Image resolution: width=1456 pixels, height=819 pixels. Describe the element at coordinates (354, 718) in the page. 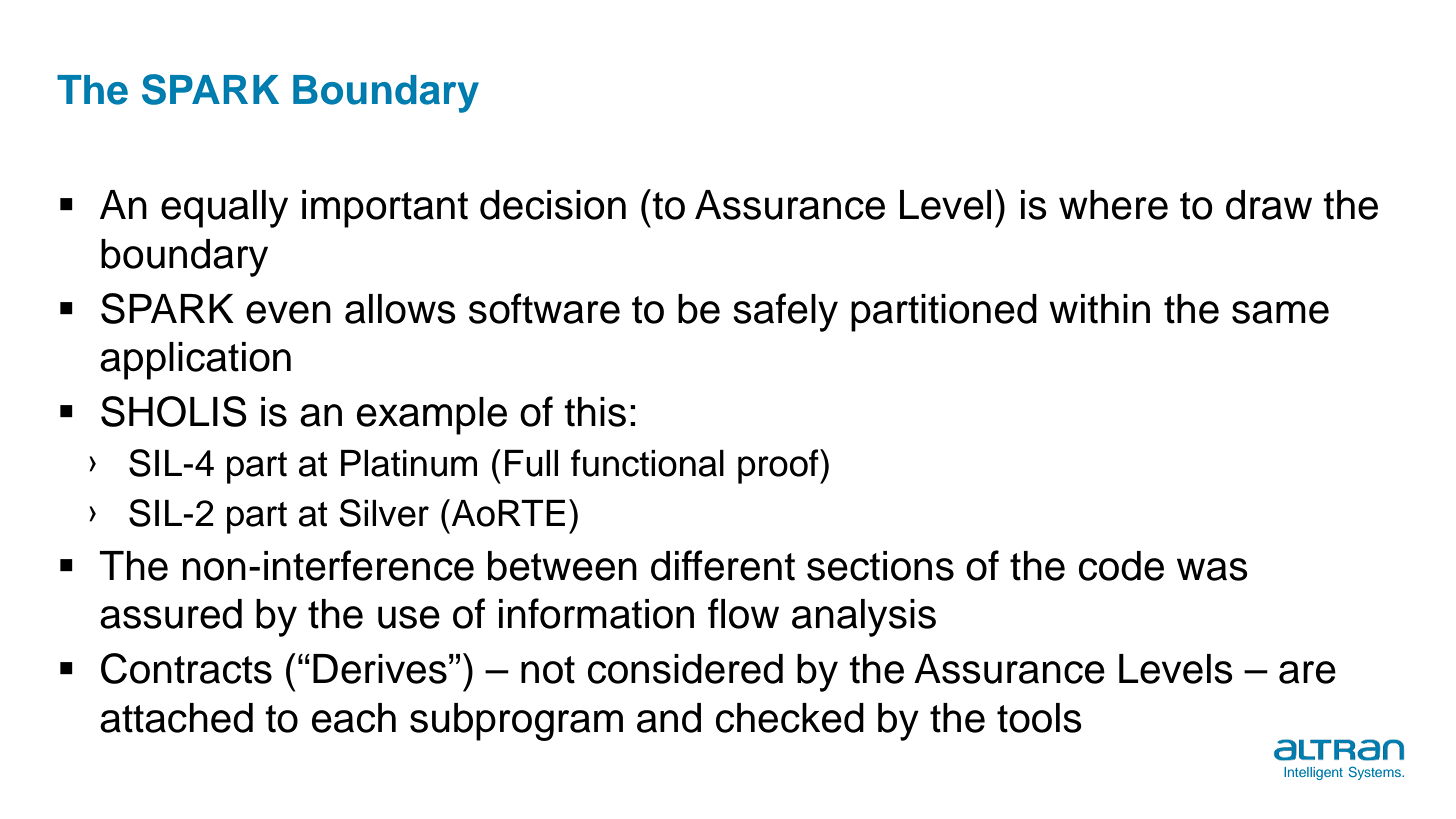

I see `each` at that location.
